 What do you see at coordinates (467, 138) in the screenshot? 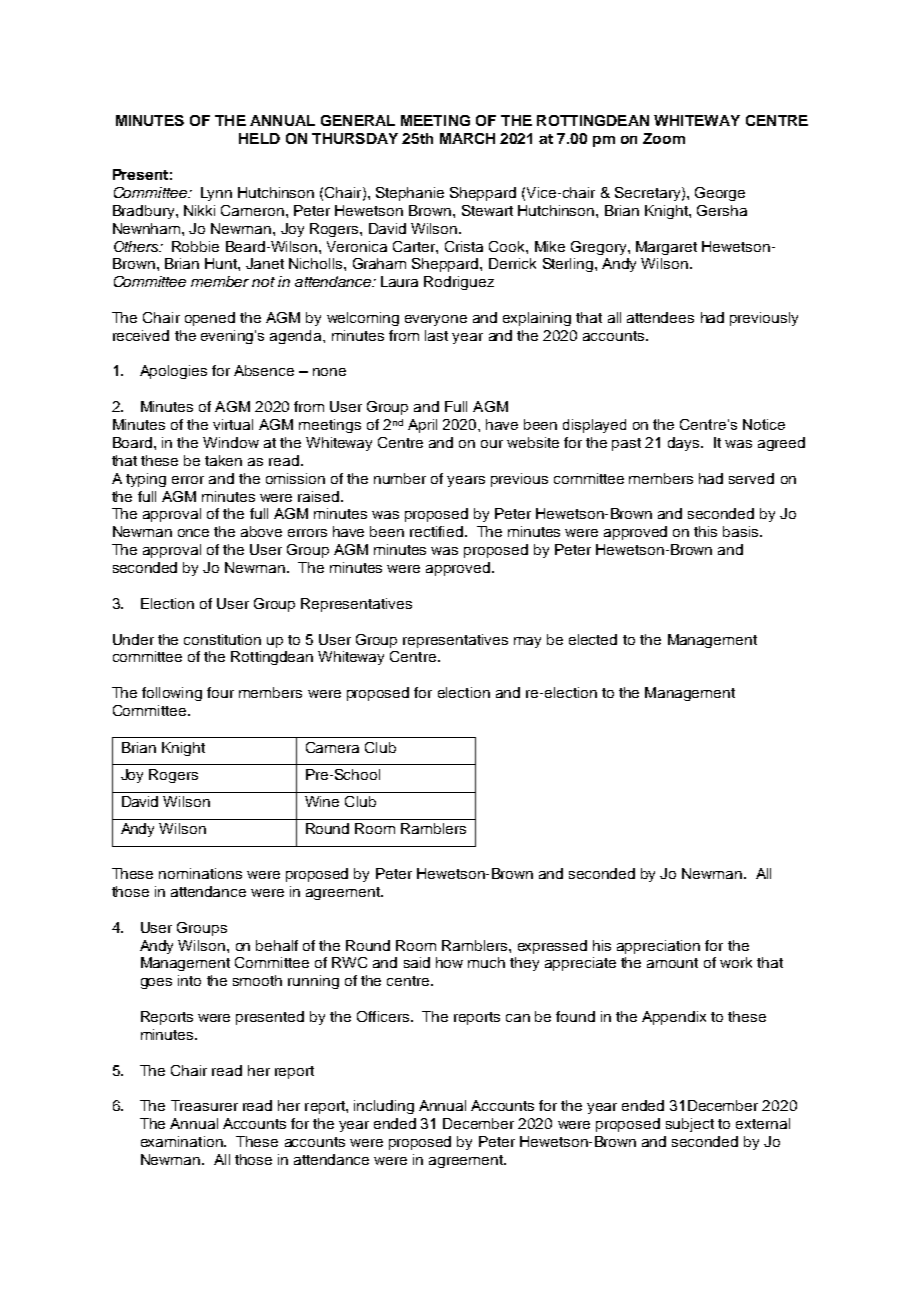
I see `MARCH` at bounding box center [467, 138].
